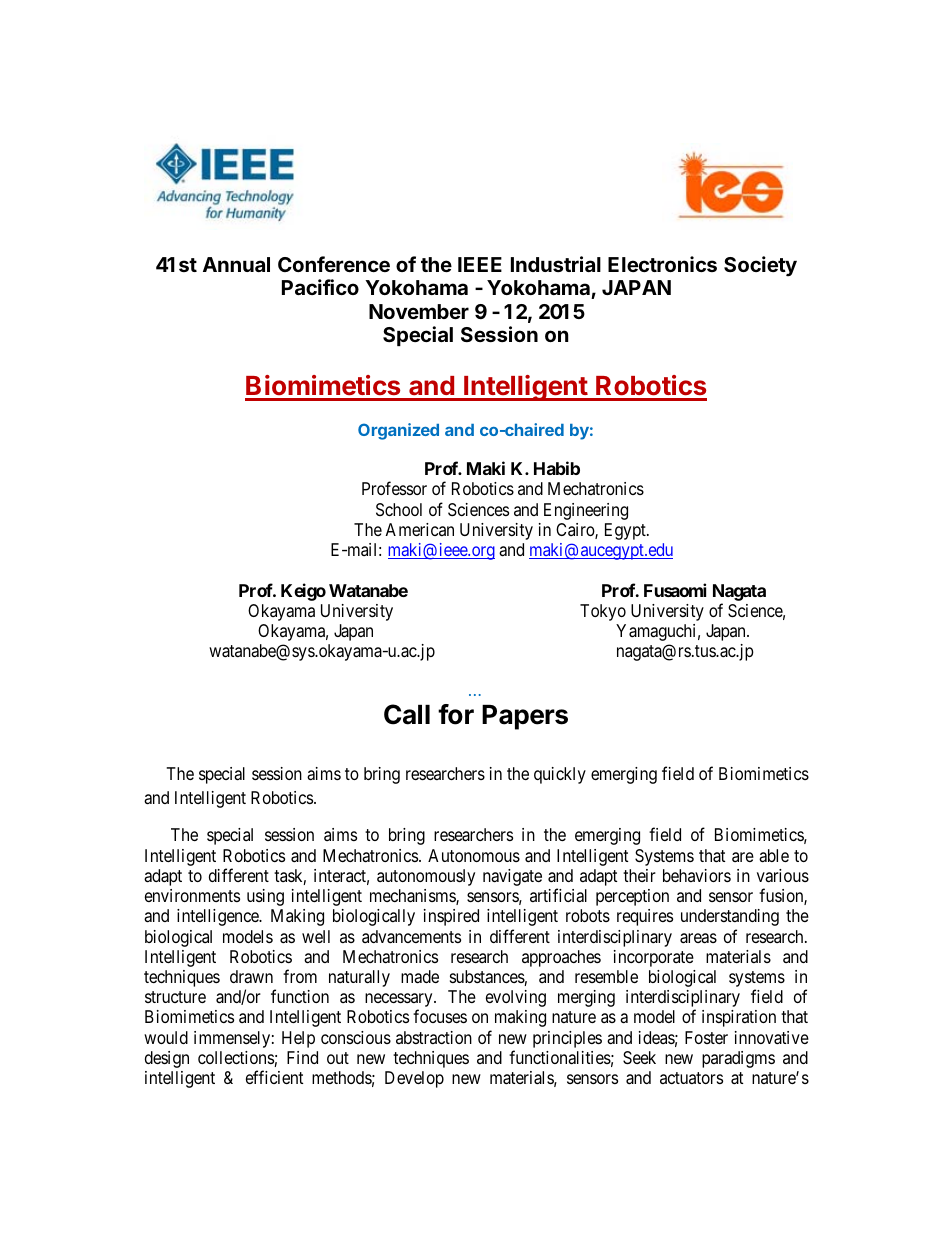  What do you see at coordinates (697, 875) in the screenshot?
I see `behaviors` at bounding box center [697, 875].
